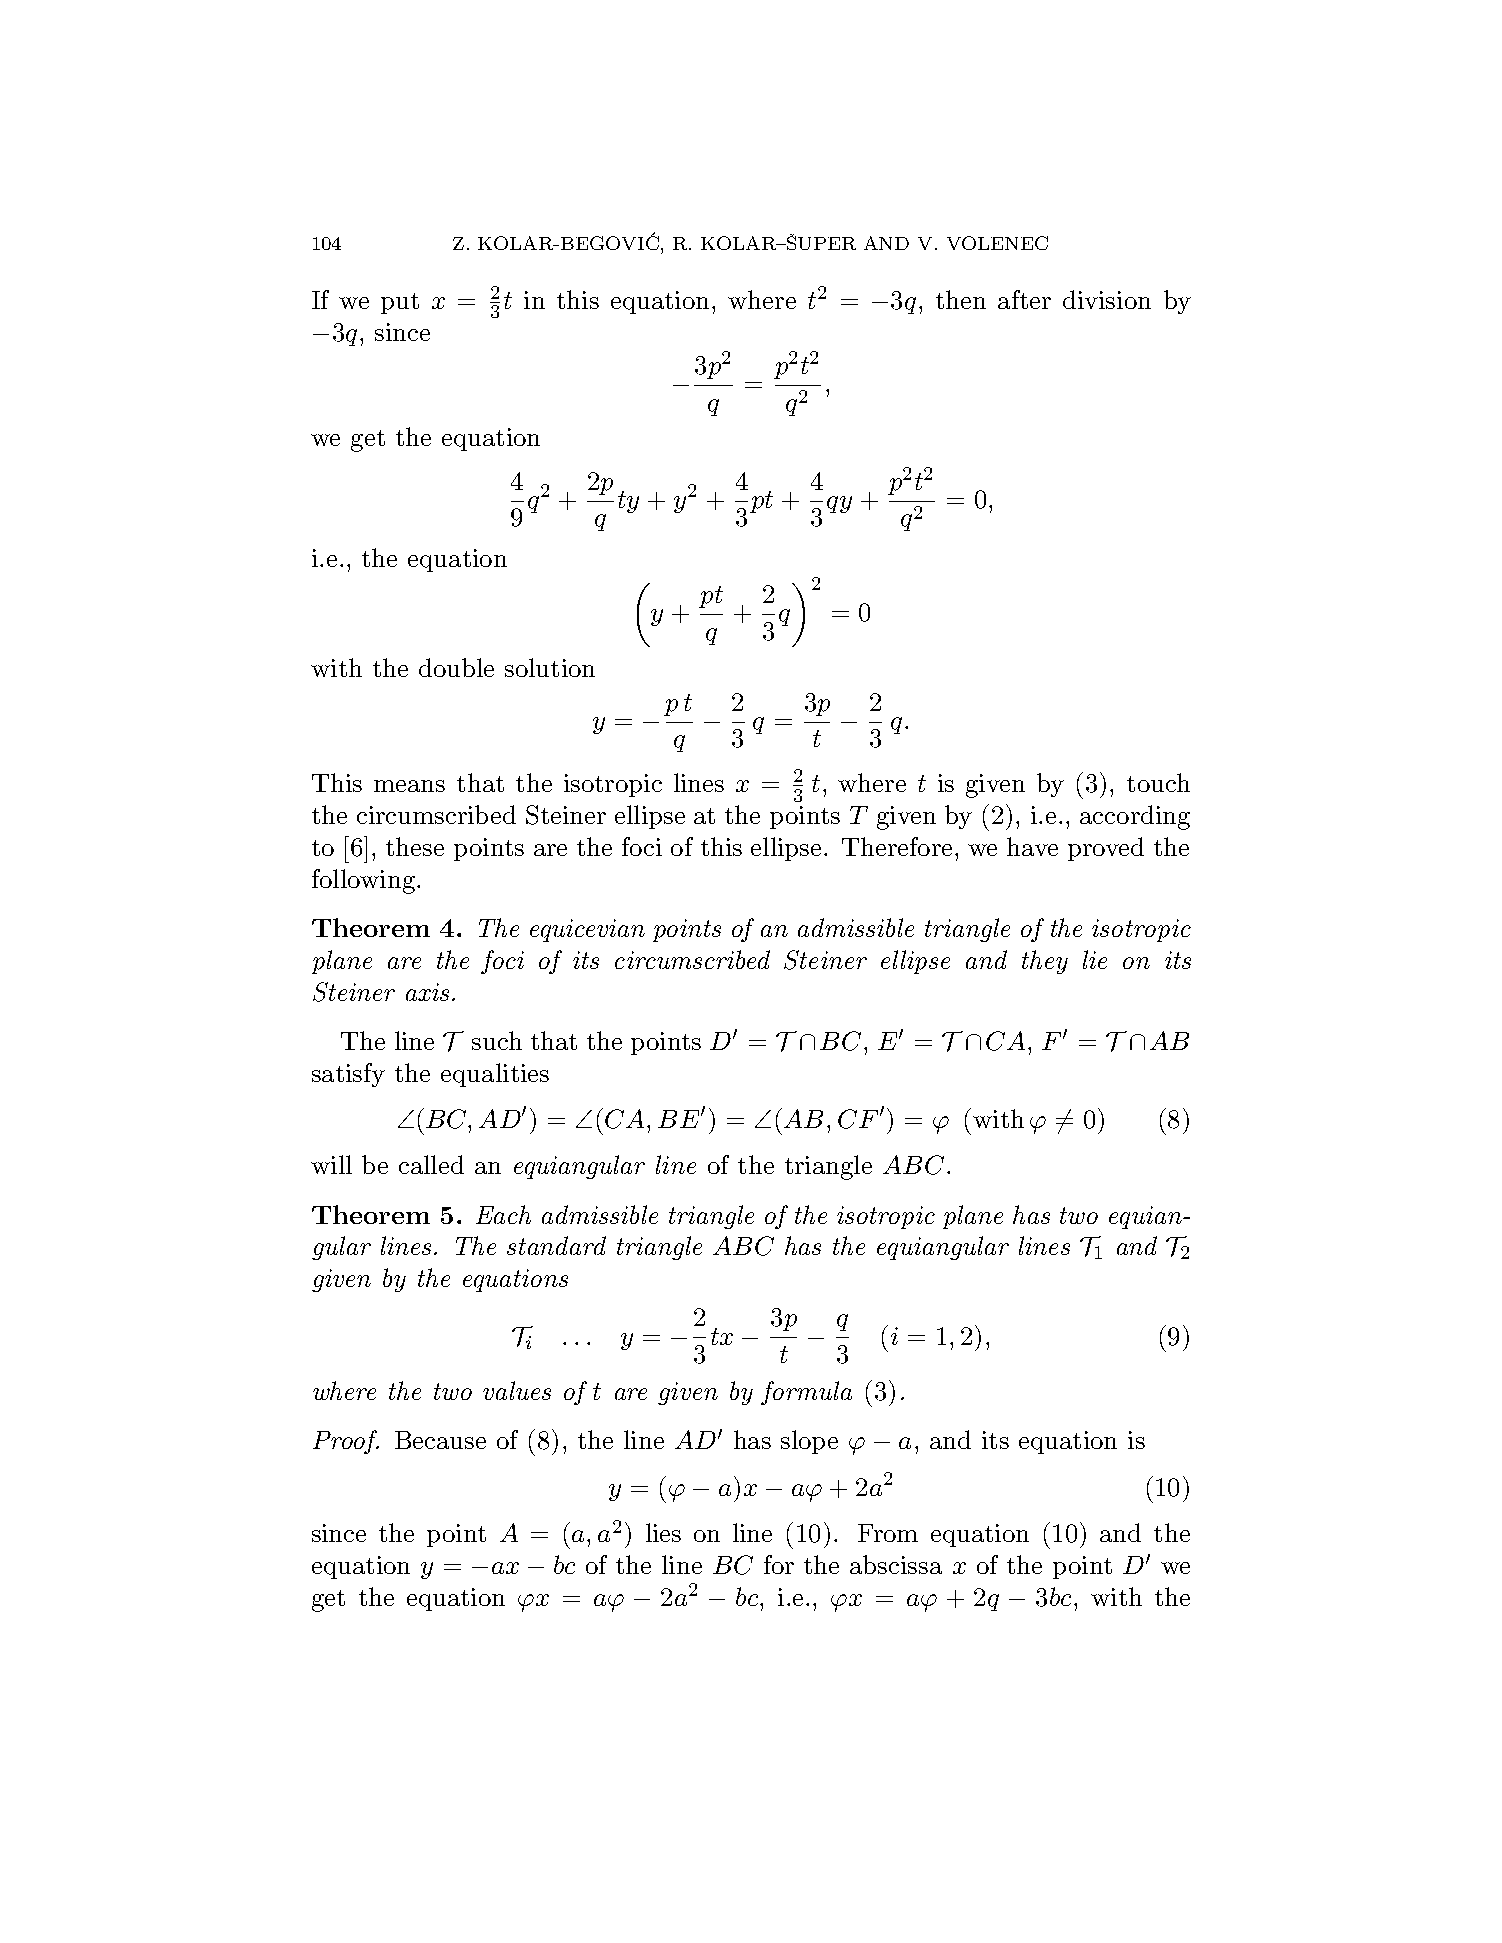 The image size is (1502, 1943). Describe the element at coordinates (440, 1440) in the screenshot. I see `Because` at that location.
